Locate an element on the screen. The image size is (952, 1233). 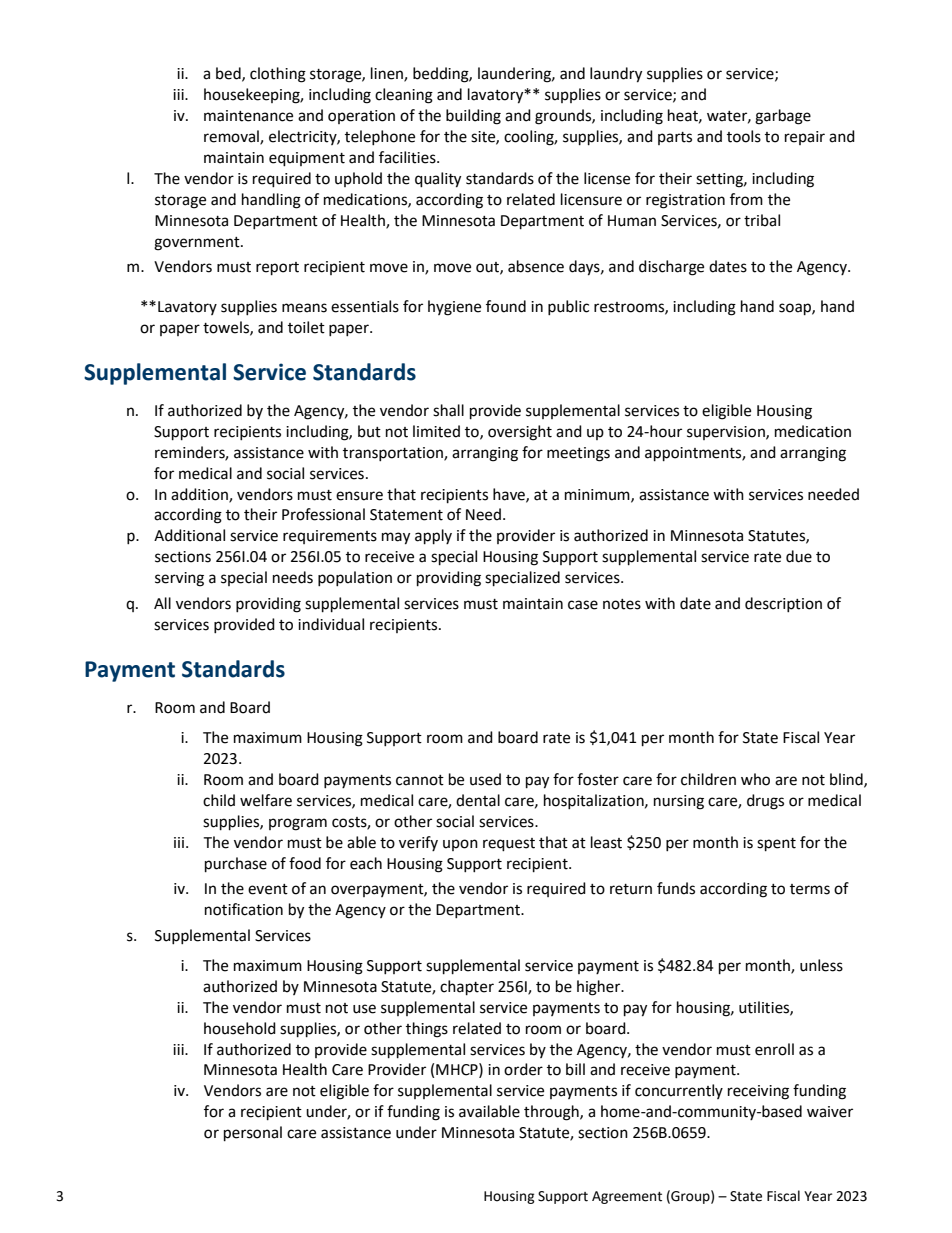
description is located at coordinates (783, 604).
